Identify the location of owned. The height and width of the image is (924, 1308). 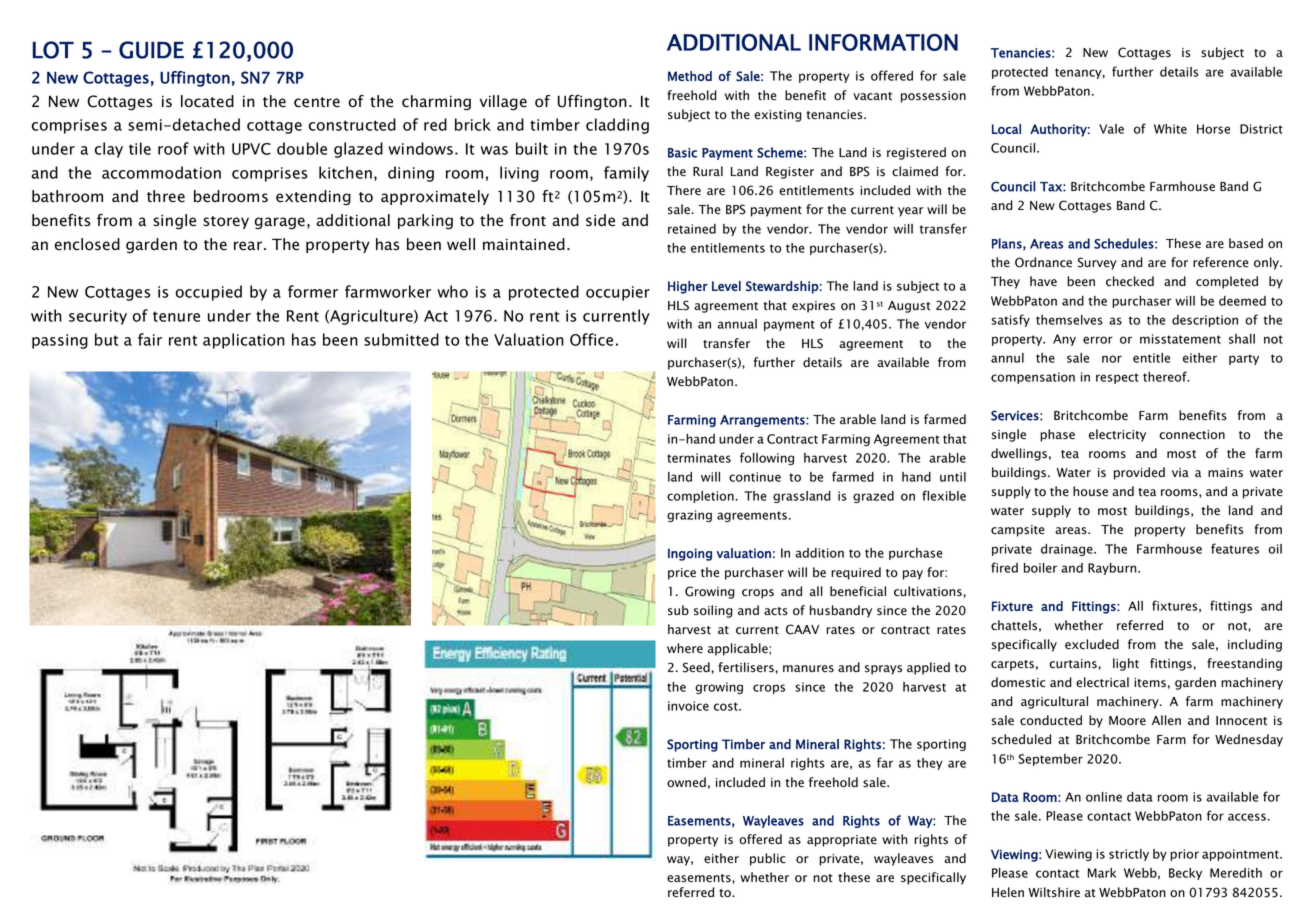
(686, 782).
